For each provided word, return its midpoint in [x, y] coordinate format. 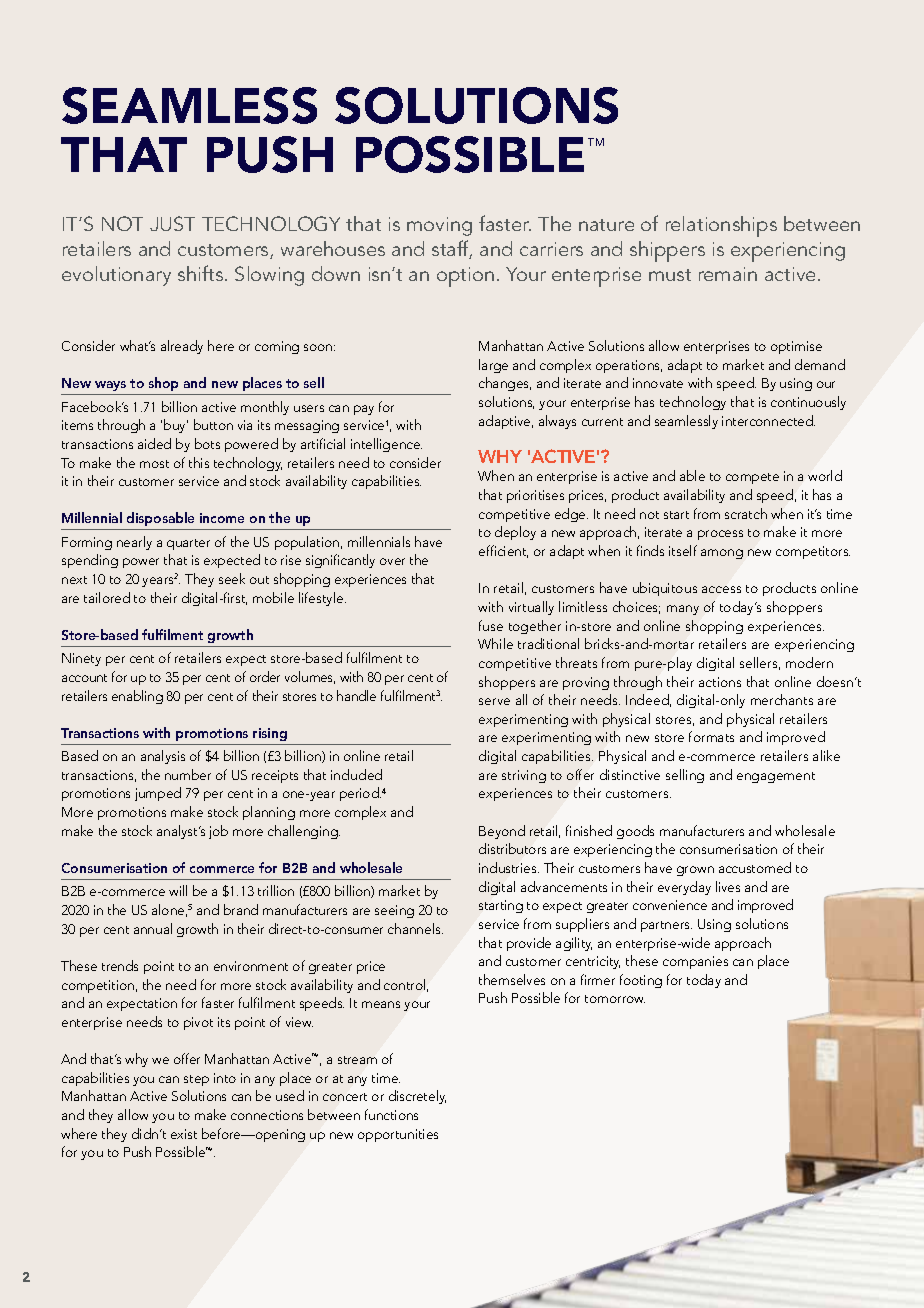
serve [494, 701]
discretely [417, 1097]
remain [728, 274]
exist [184, 1134]
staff [452, 249]
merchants [782, 699]
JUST [172, 223]
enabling [137, 697]
